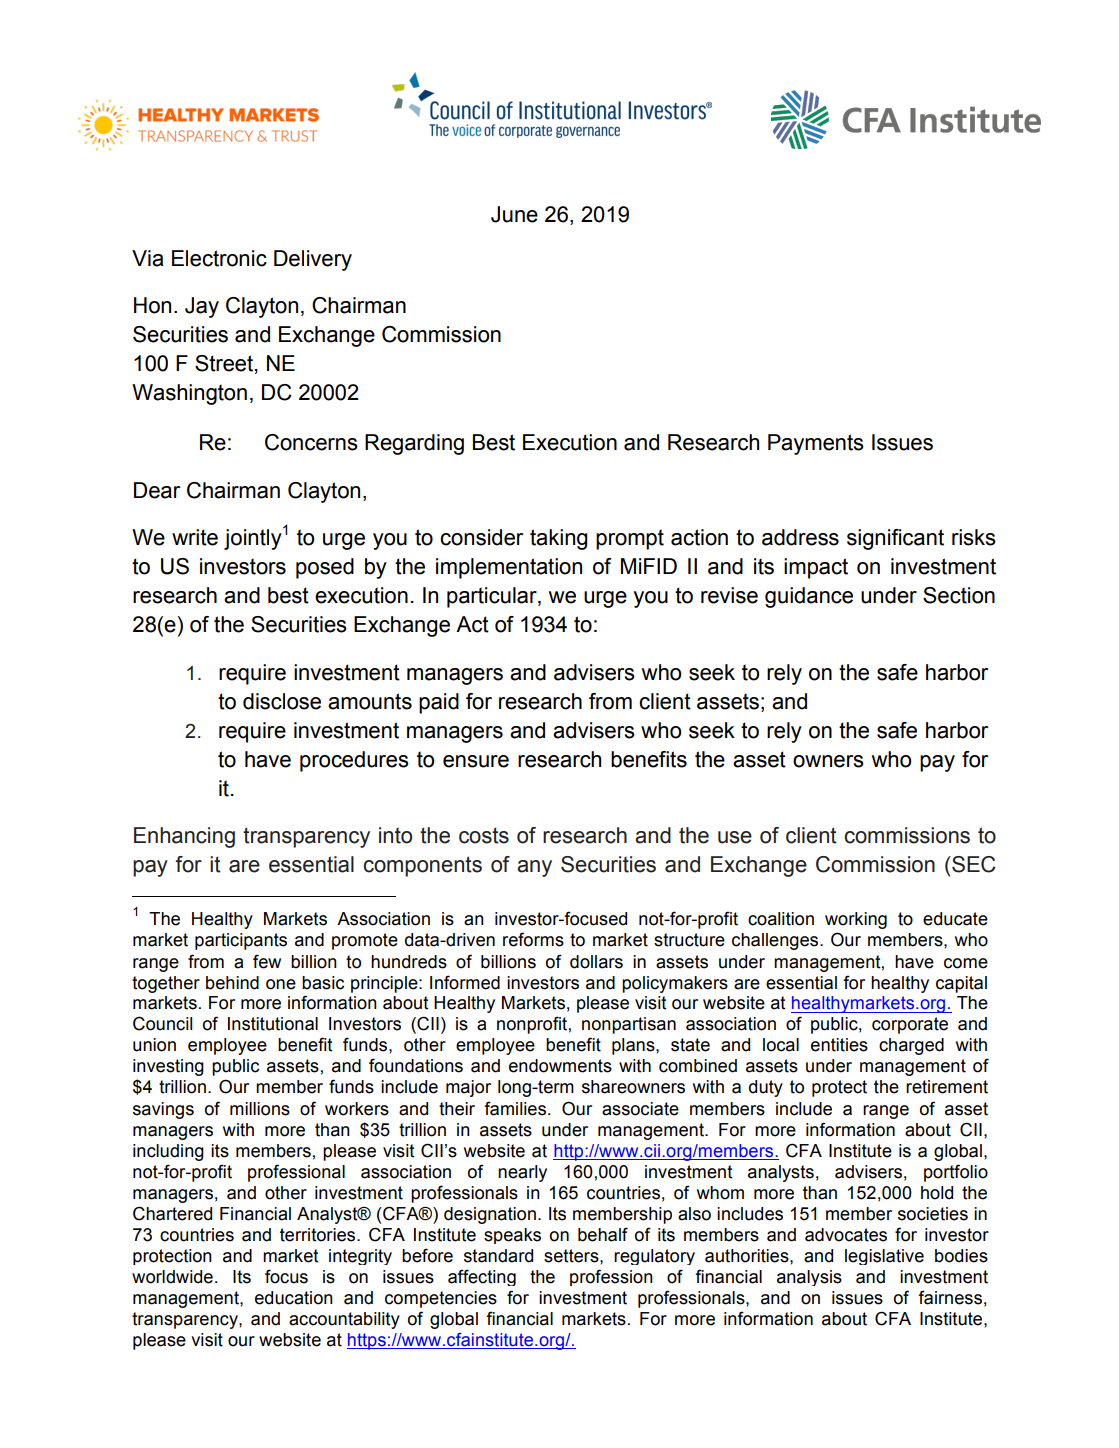  What do you see at coordinates (514, 214) in the page?
I see `June` at bounding box center [514, 214].
